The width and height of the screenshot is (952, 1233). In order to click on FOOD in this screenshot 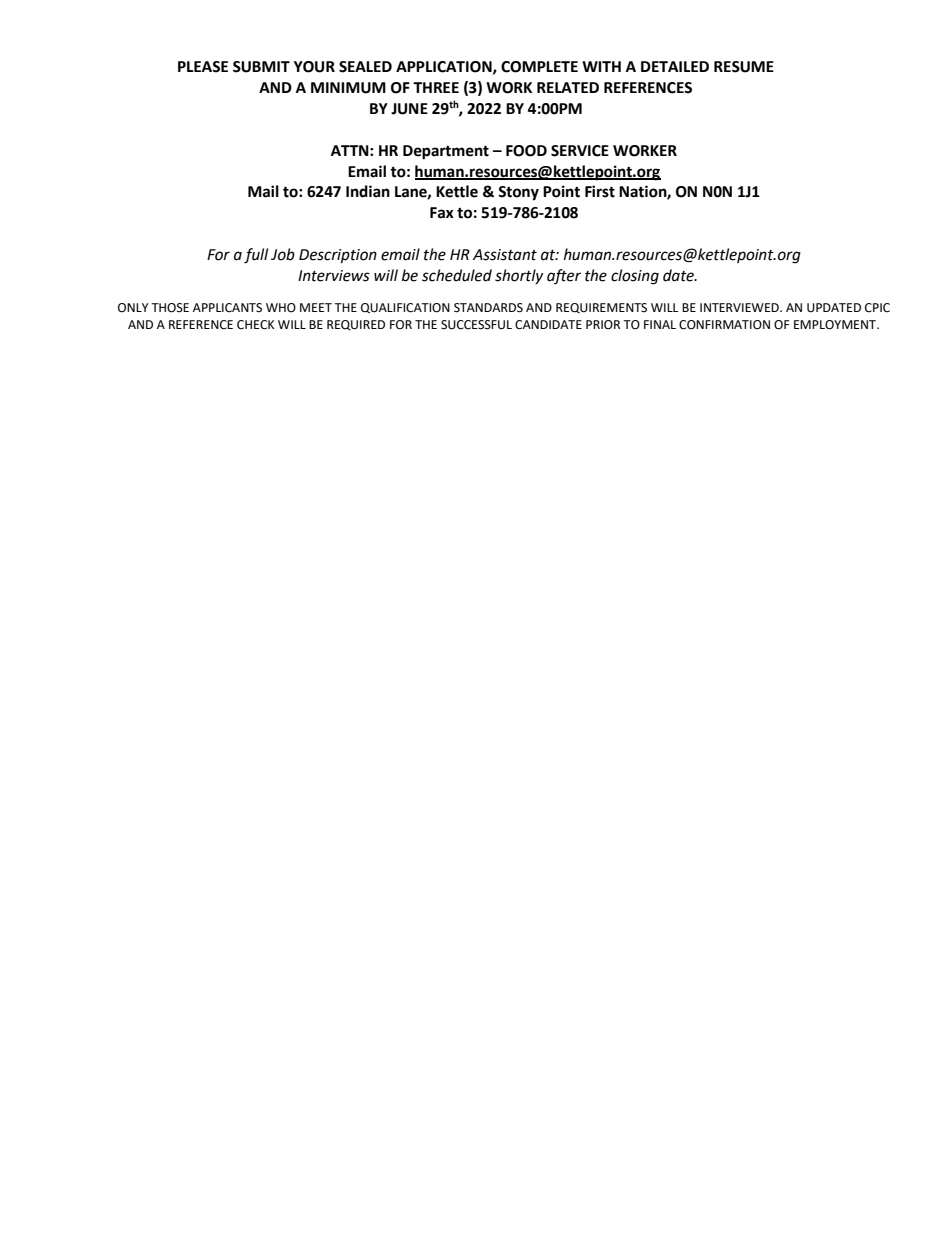, I will do `click(526, 151)`.
